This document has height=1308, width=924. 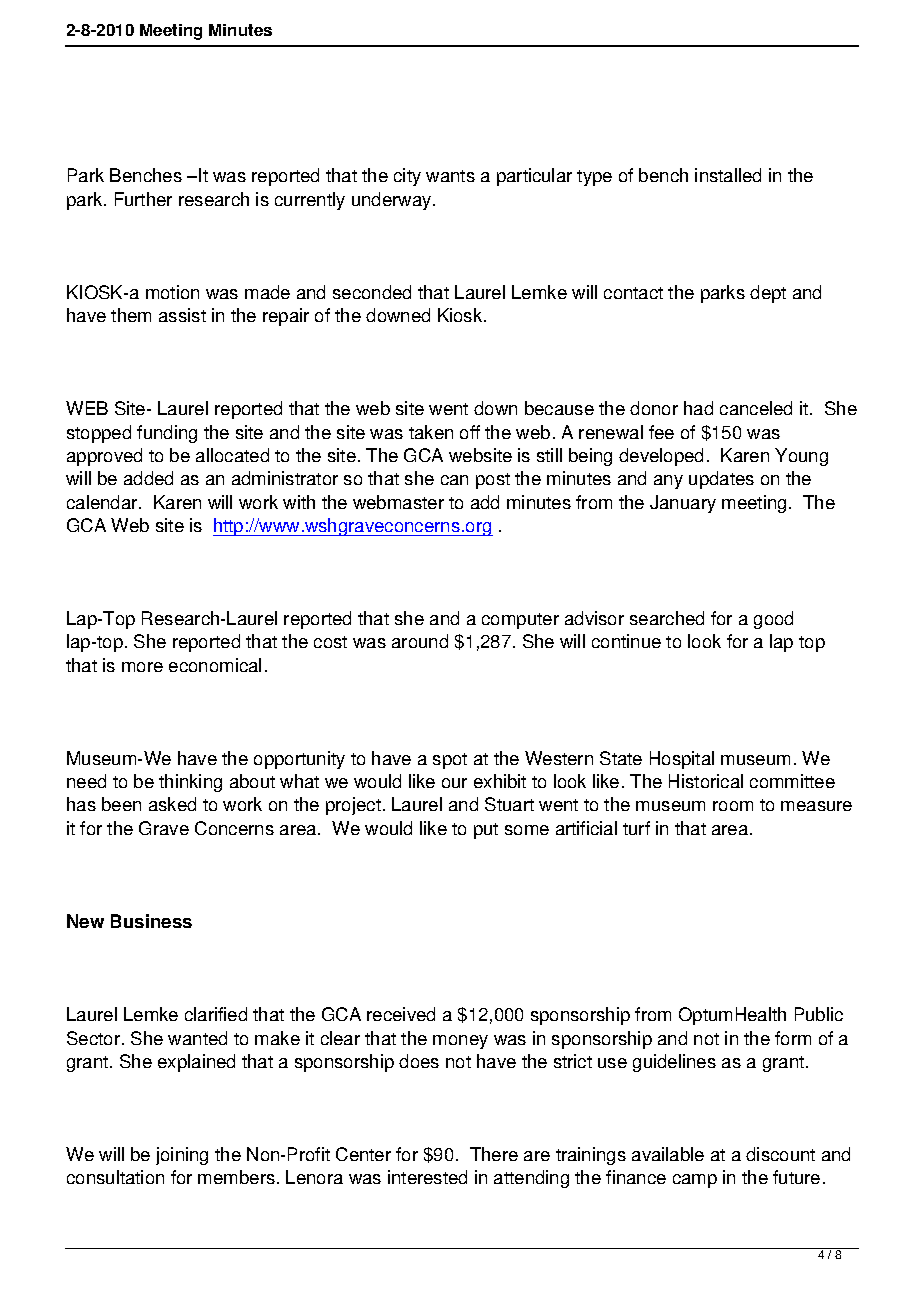 What do you see at coordinates (142, 667) in the document?
I see `more` at bounding box center [142, 667].
